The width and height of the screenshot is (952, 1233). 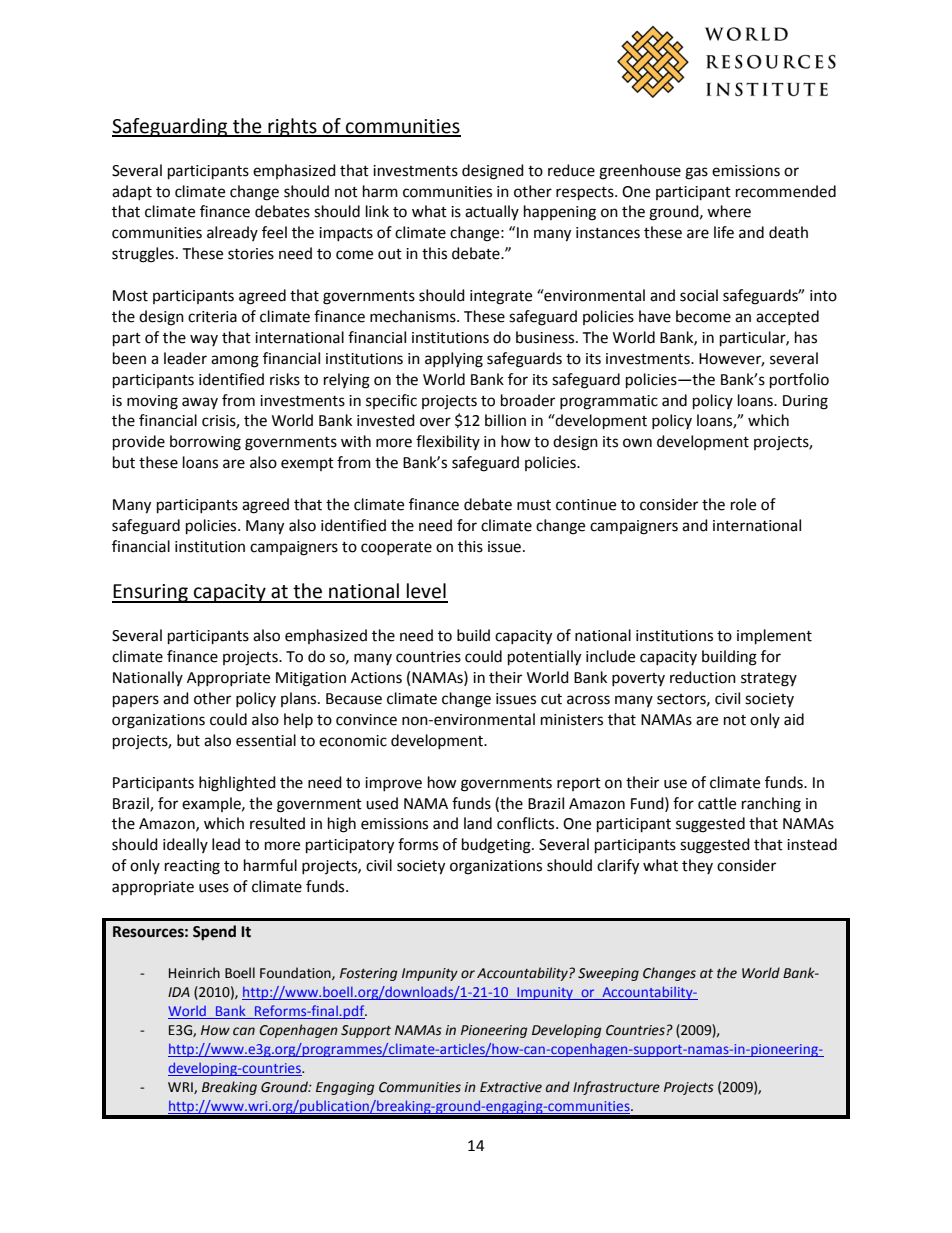 I want to click on essential, so click(x=266, y=740).
